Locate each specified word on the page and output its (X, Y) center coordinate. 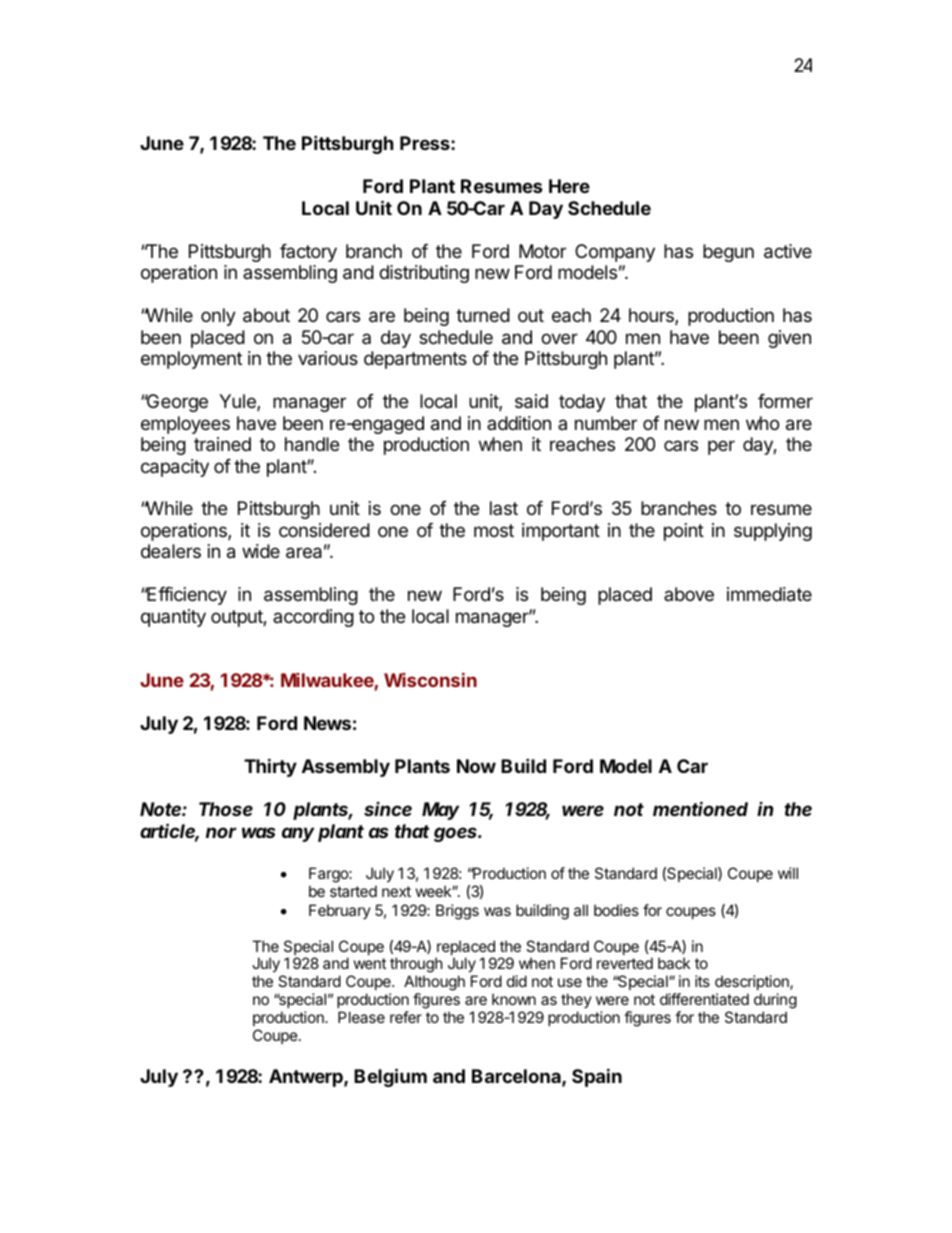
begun (728, 253)
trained (222, 444)
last (504, 508)
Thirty (270, 767)
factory (308, 253)
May (440, 811)
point (684, 532)
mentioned (700, 808)
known (514, 999)
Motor (542, 251)
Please (361, 1017)
